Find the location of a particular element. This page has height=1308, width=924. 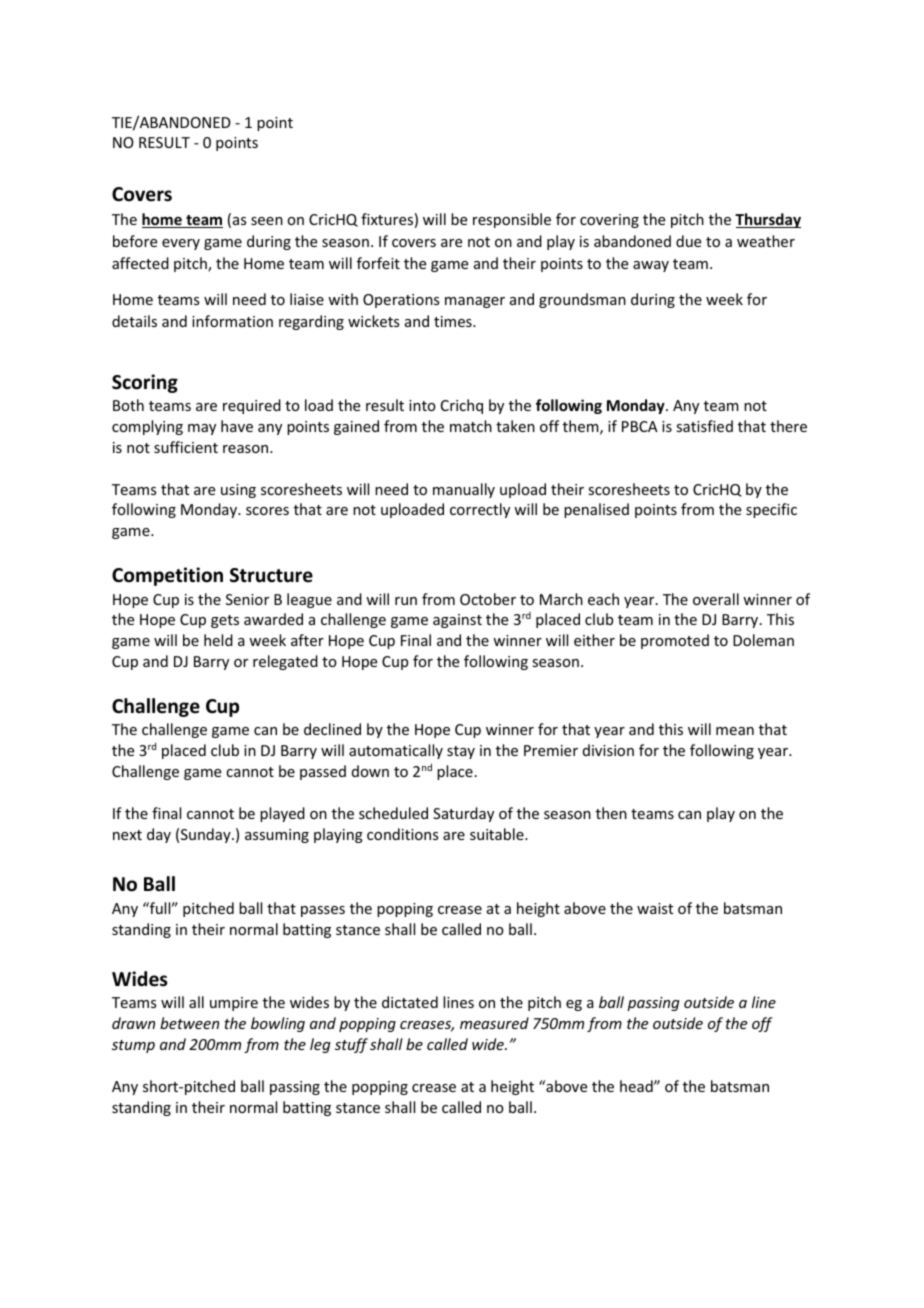

held is located at coordinates (218, 640).
